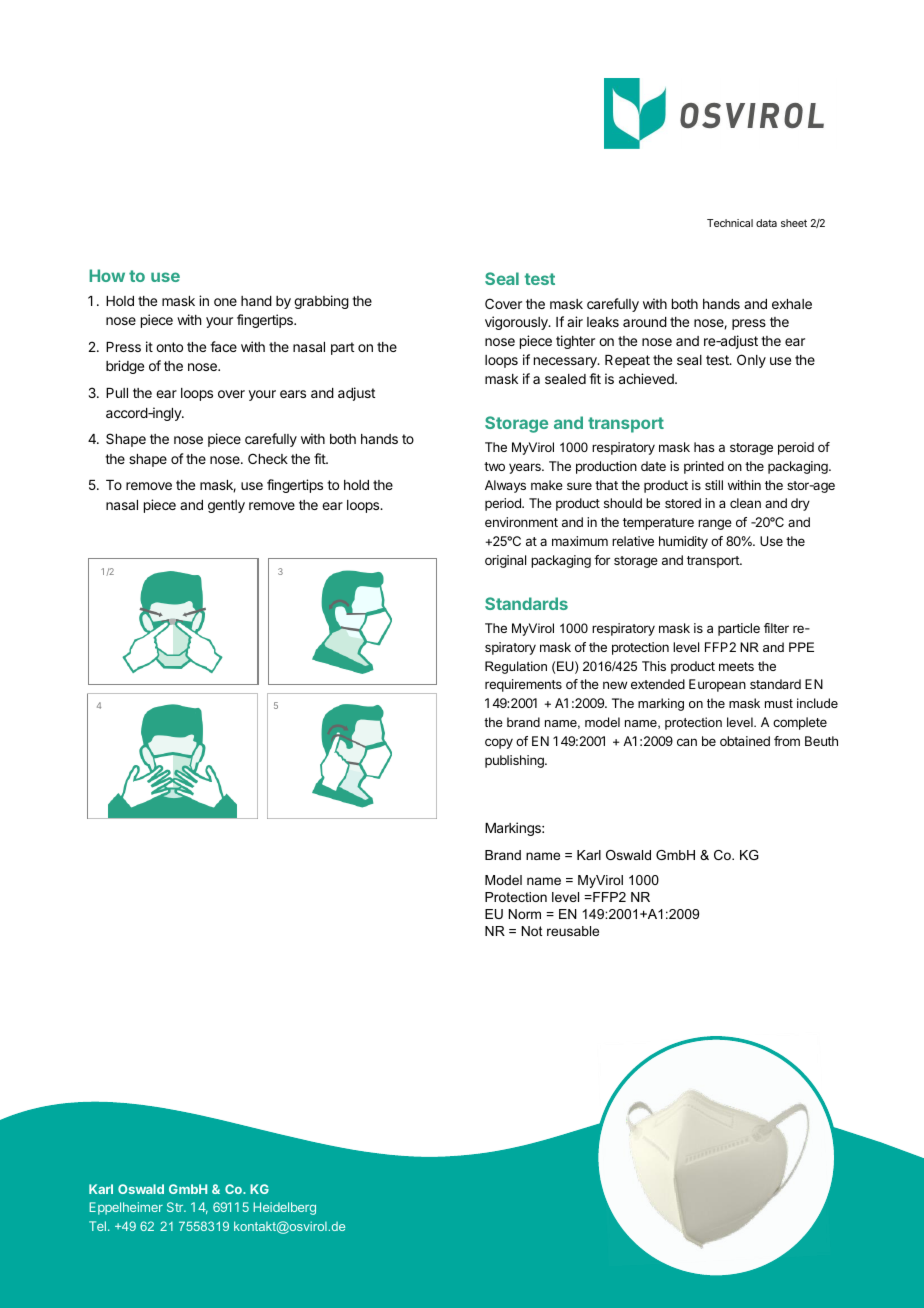 The height and width of the page is (1308, 924). What do you see at coordinates (505, 561) in the page?
I see `original` at bounding box center [505, 561].
